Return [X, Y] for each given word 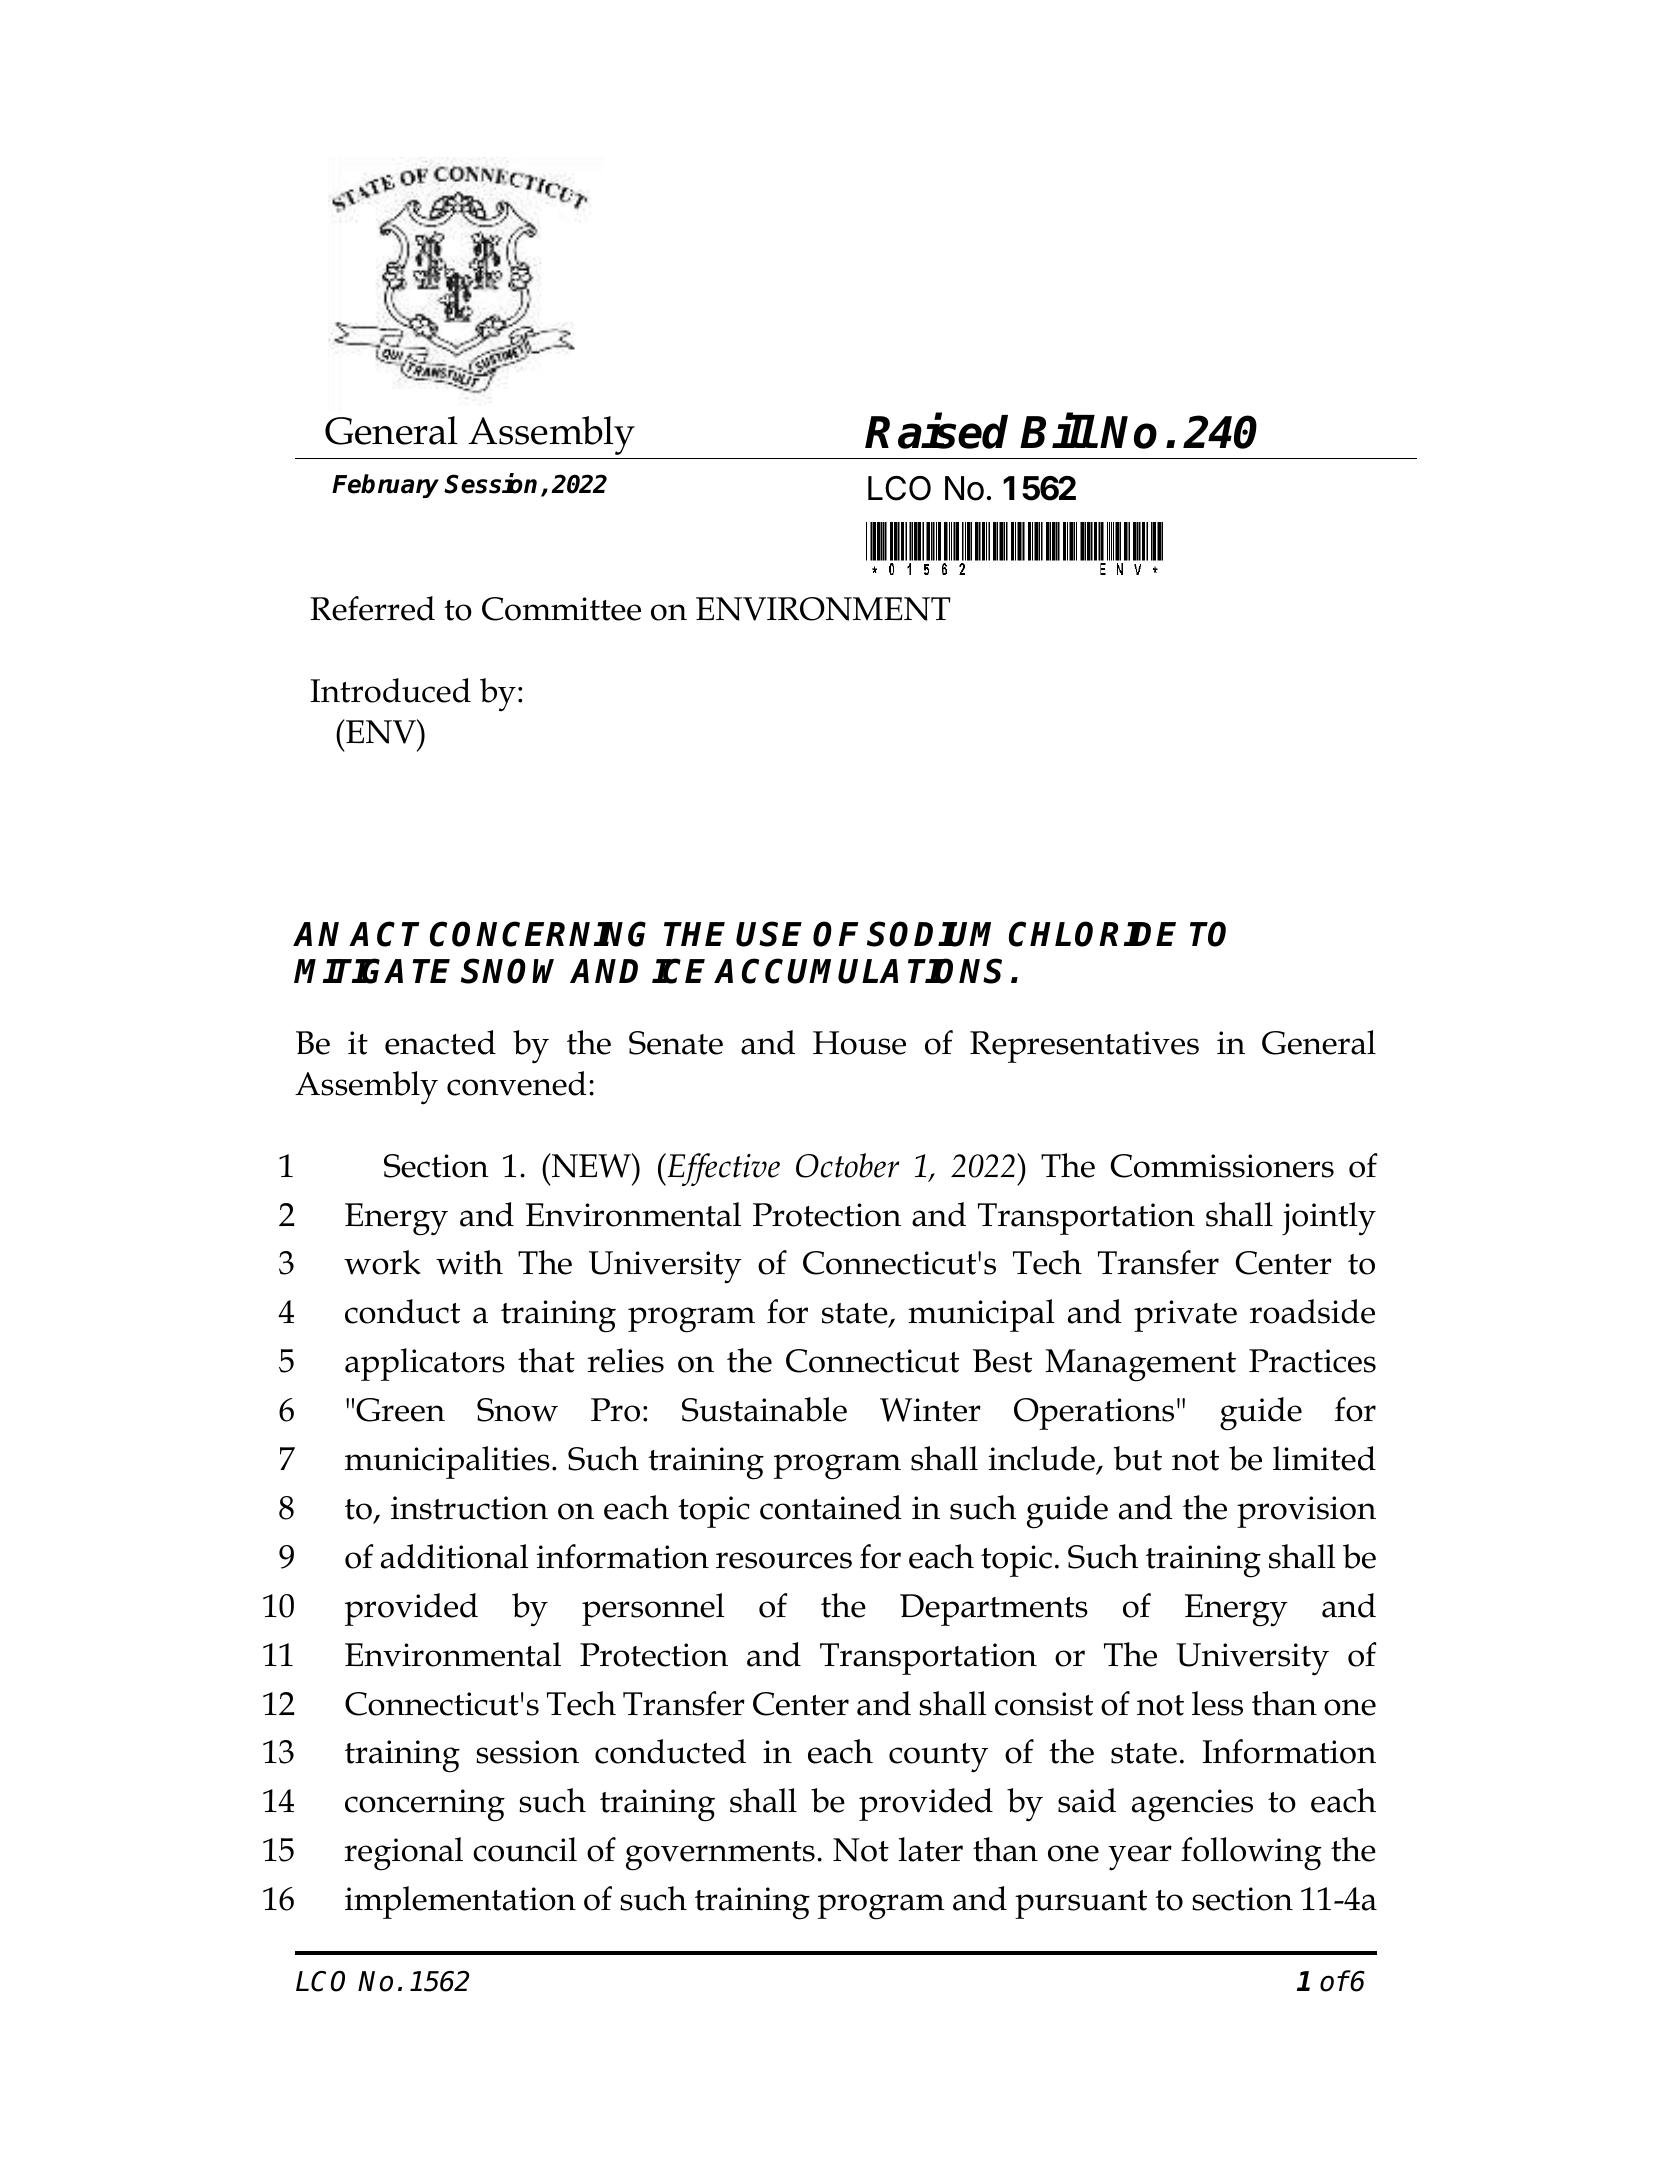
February [385, 486]
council [525, 1849]
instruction [469, 1508]
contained [831, 1507]
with [469, 1262]
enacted [440, 1042]
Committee [561, 609]
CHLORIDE [1092, 934]
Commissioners [1222, 1166]
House [859, 1043]
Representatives [1084, 1047]
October [847, 1165]
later [931, 1849]
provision [1306, 1512]
